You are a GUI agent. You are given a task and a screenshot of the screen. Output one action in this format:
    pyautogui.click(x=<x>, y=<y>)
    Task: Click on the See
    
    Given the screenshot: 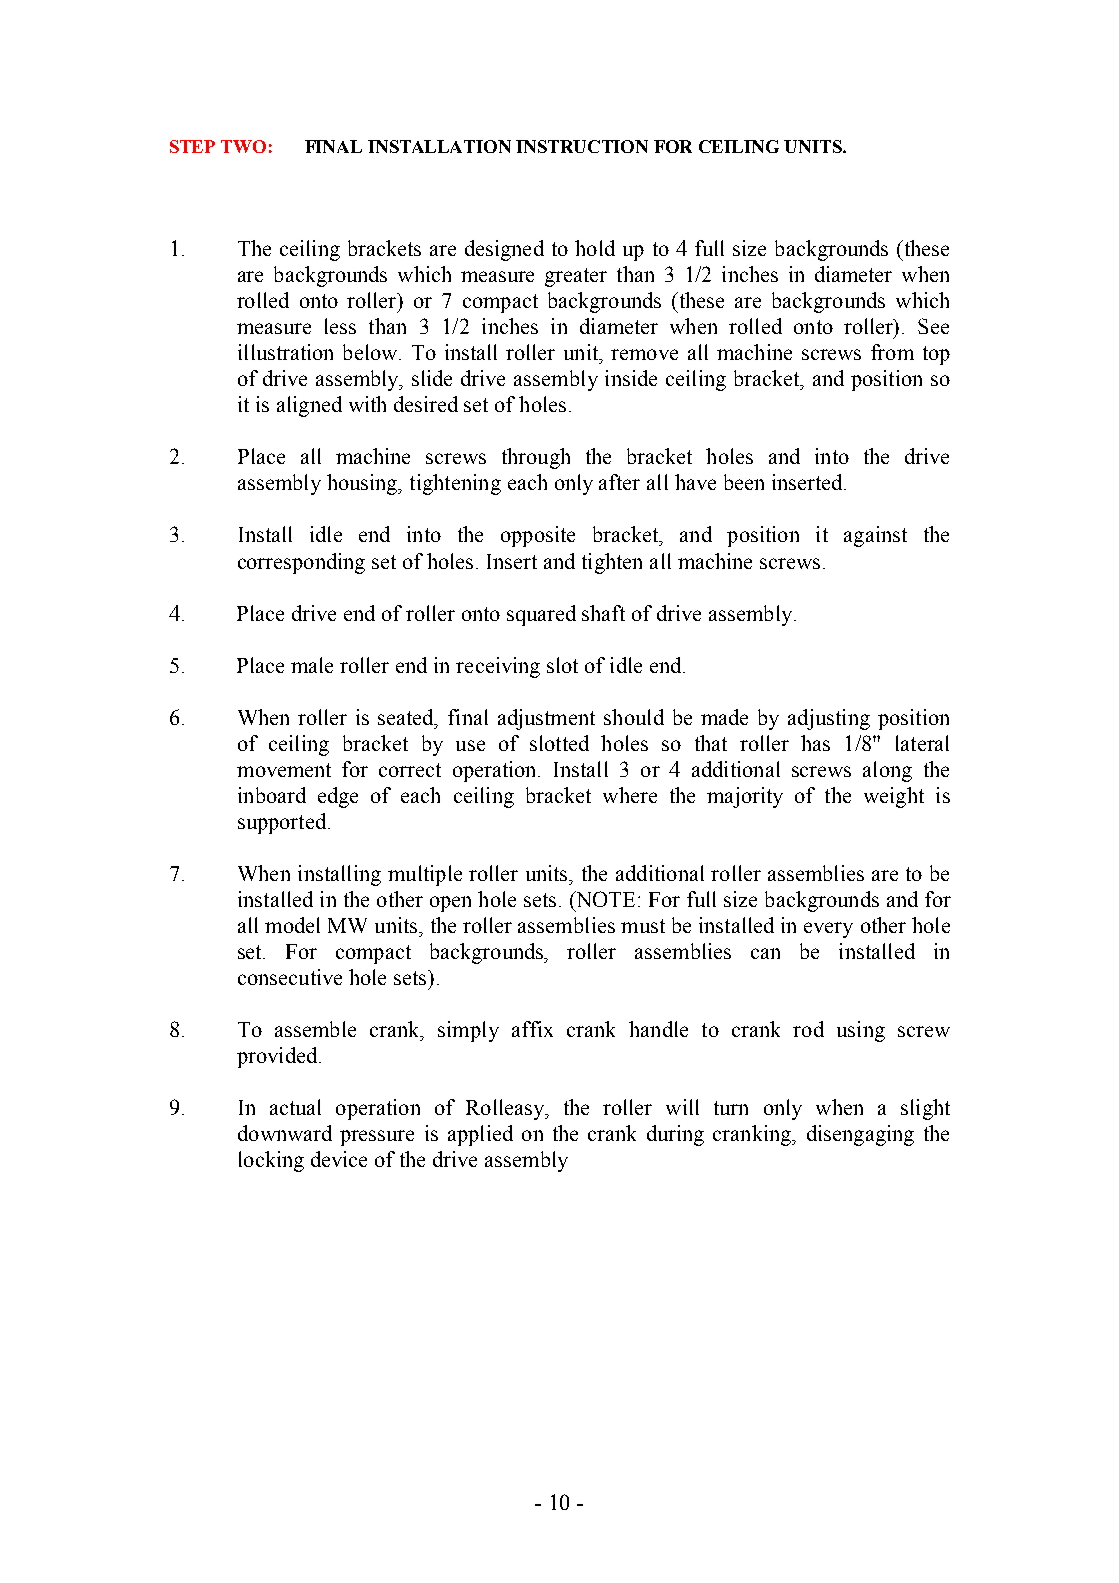 What is the action you would take?
    pyautogui.click(x=933, y=326)
